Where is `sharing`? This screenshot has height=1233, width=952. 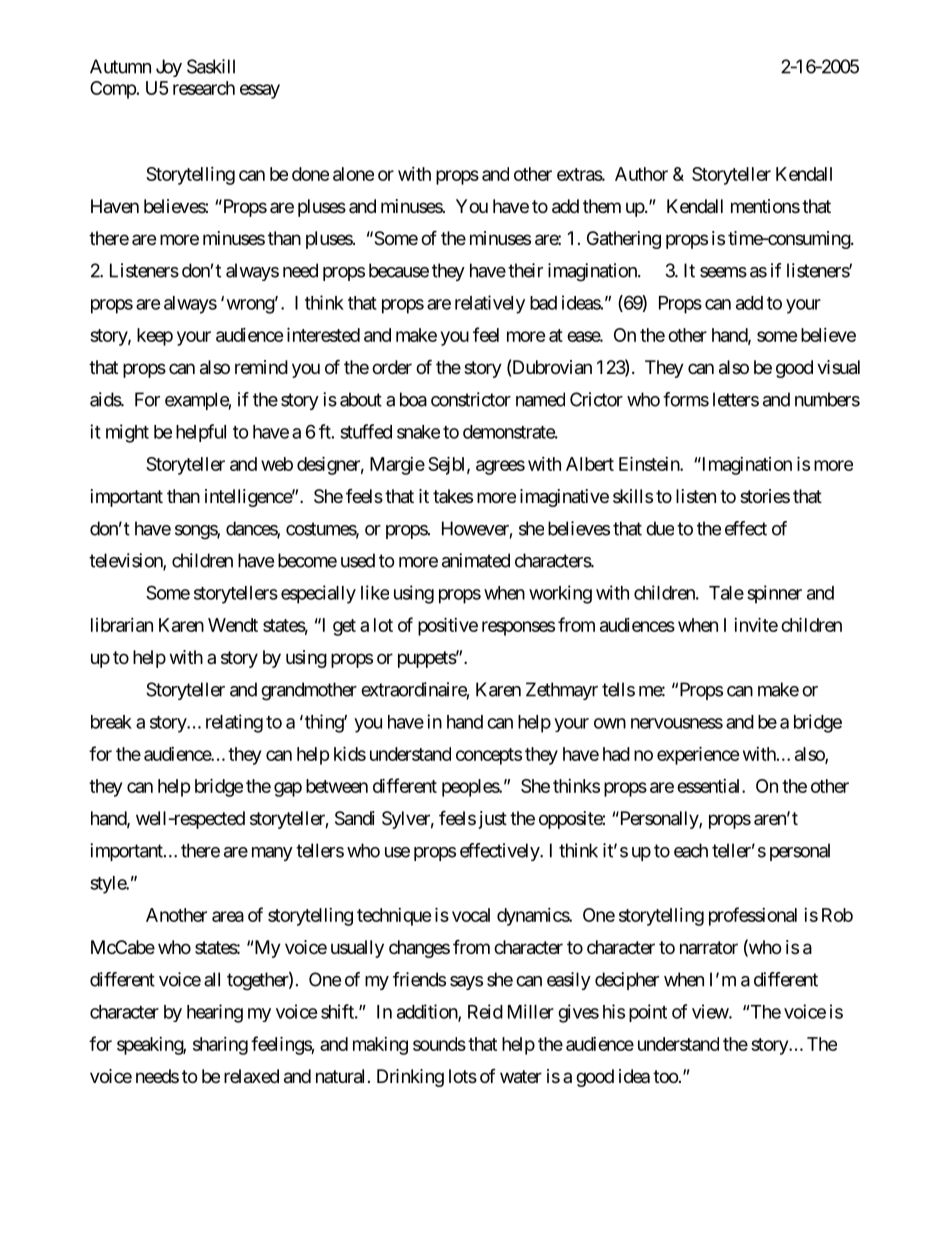 sharing is located at coordinates (220, 1046).
